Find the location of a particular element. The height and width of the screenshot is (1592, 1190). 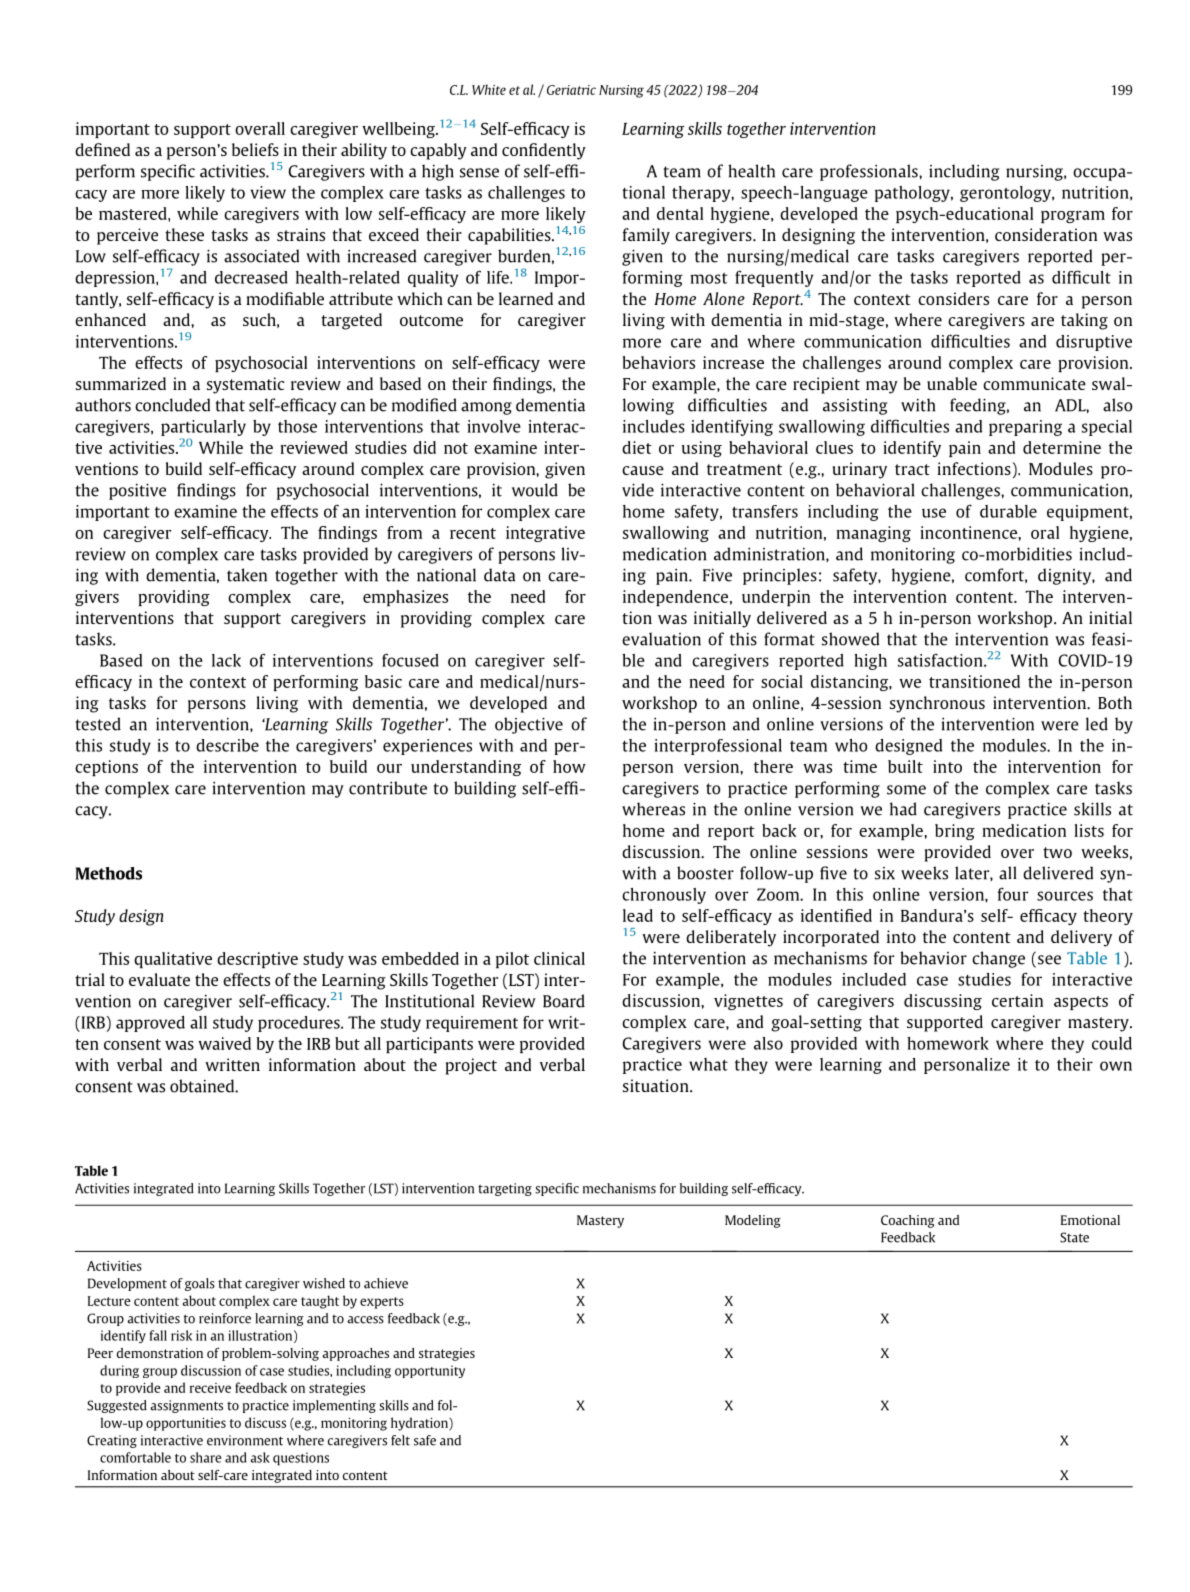

Coaching is located at coordinates (908, 1221).
